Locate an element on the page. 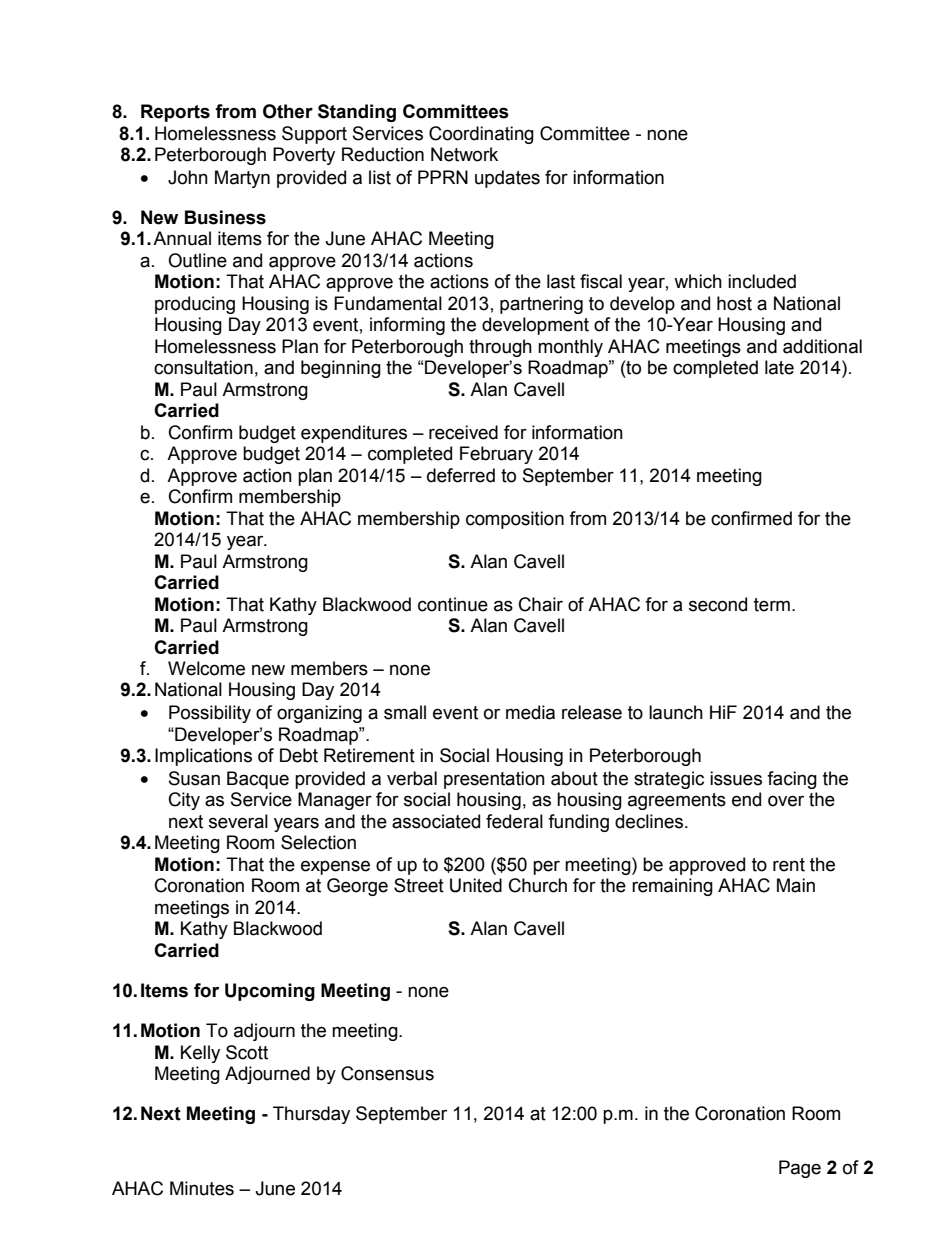 Image resolution: width=952 pixels, height=1233 pixels. rent is located at coordinates (789, 865).
